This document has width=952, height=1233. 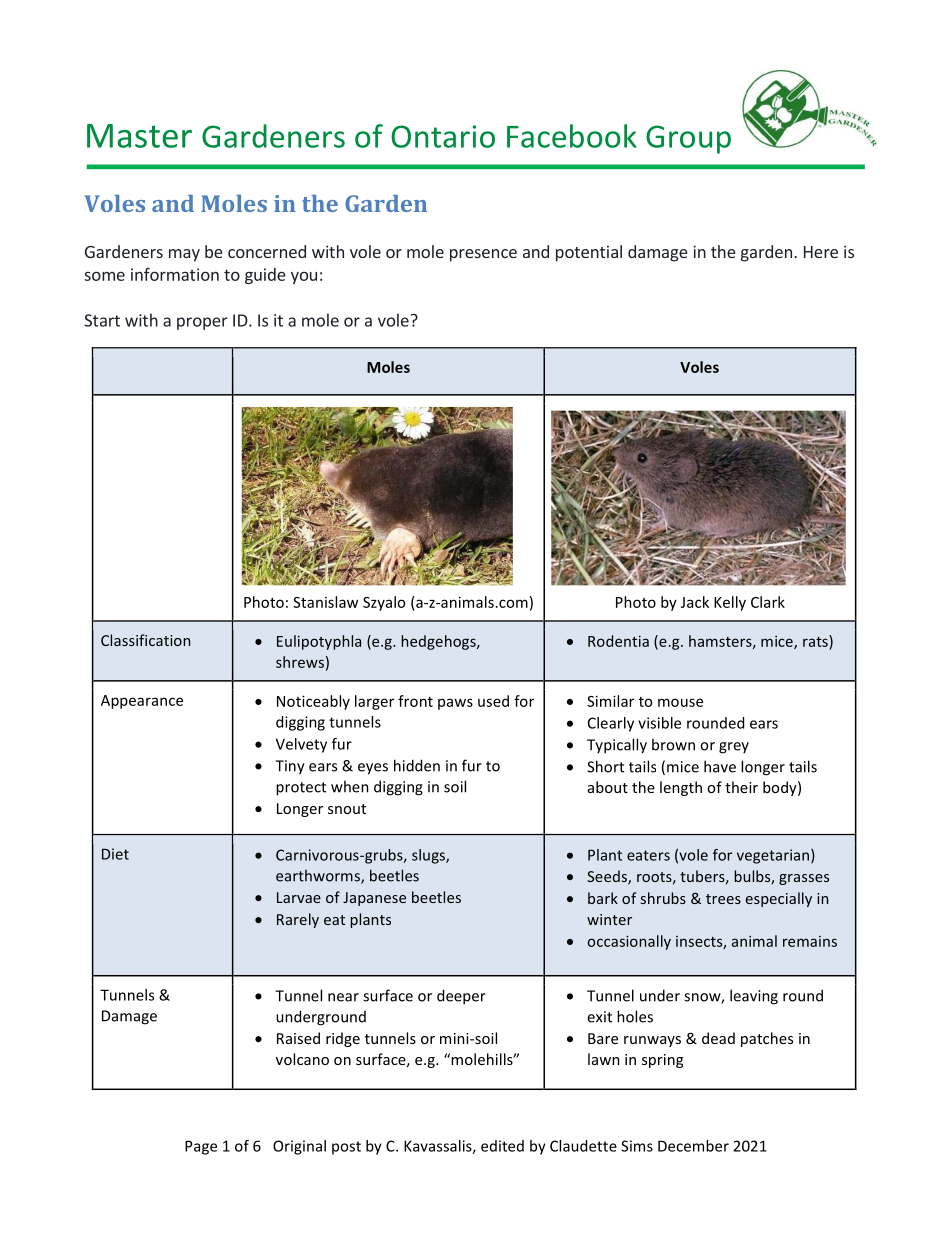 I want to click on Master, so click(x=139, y=136).
